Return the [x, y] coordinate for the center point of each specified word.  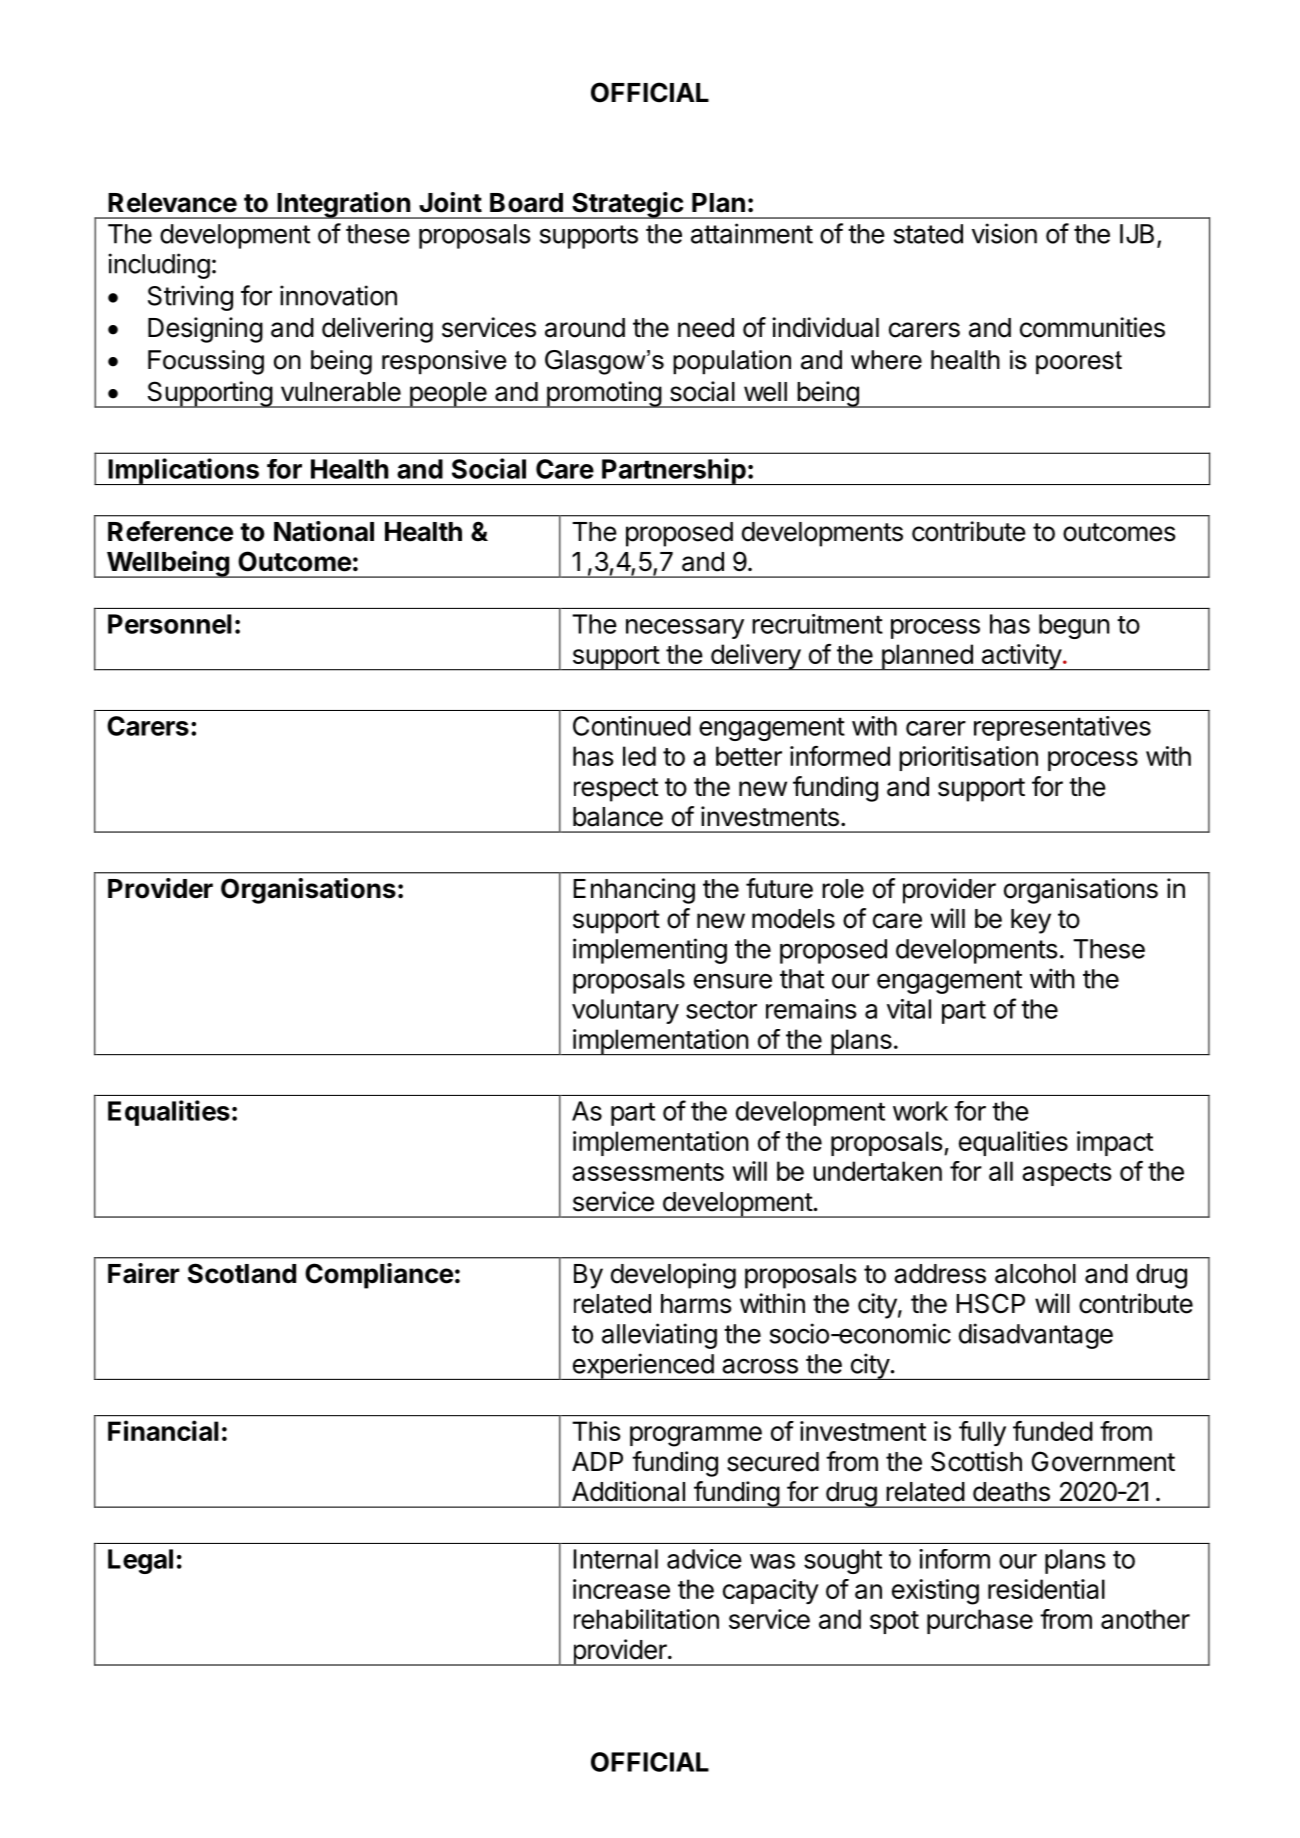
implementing [650, 951]
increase [621, 1589]
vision [1004, 233]
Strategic [627, 205]
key [1031, 921]
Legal [140, 1561]
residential [1046, 1589]
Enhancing [634, 891]
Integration [343, 205]
